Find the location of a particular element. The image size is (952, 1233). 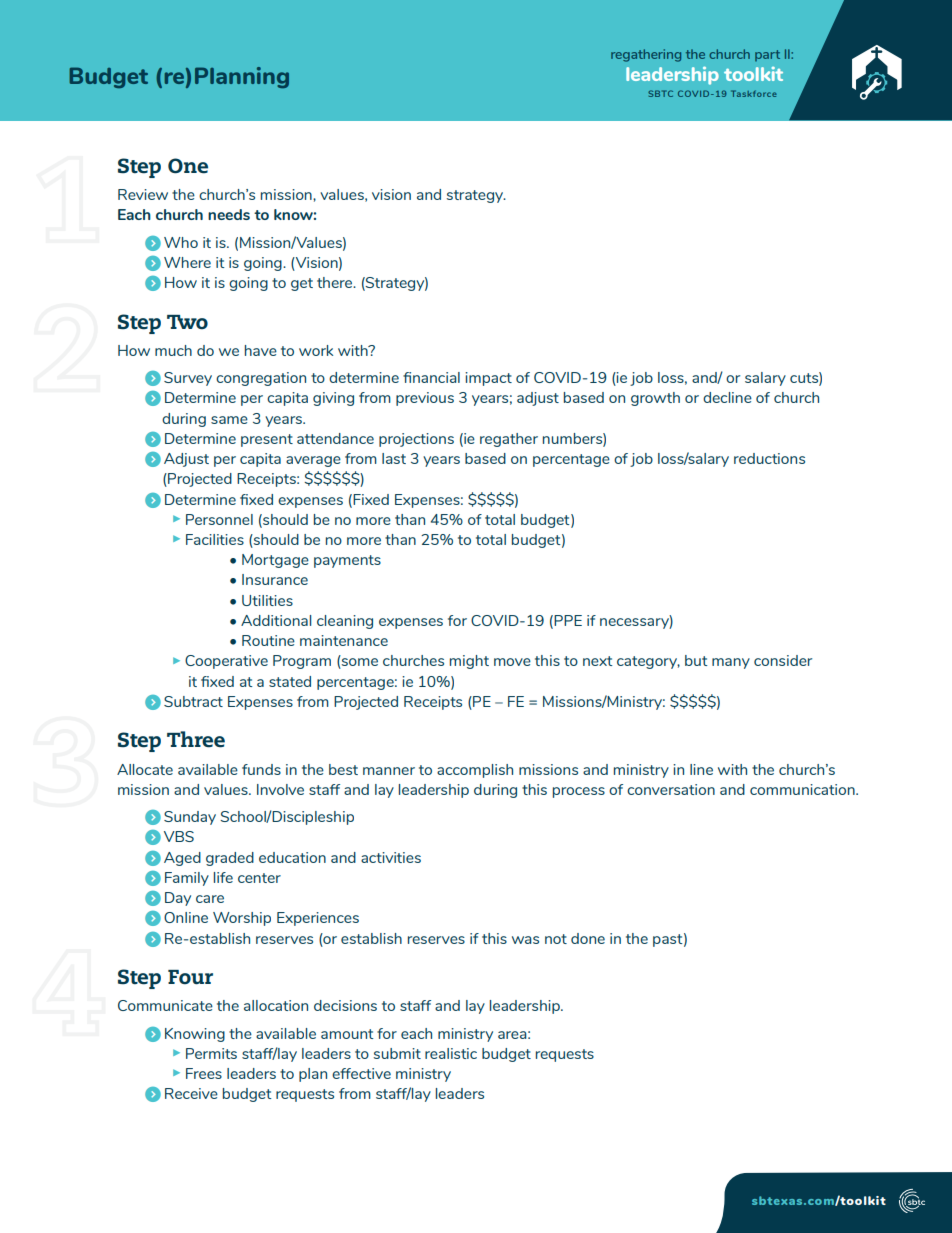

growth is located at coordinates (655, 399).
